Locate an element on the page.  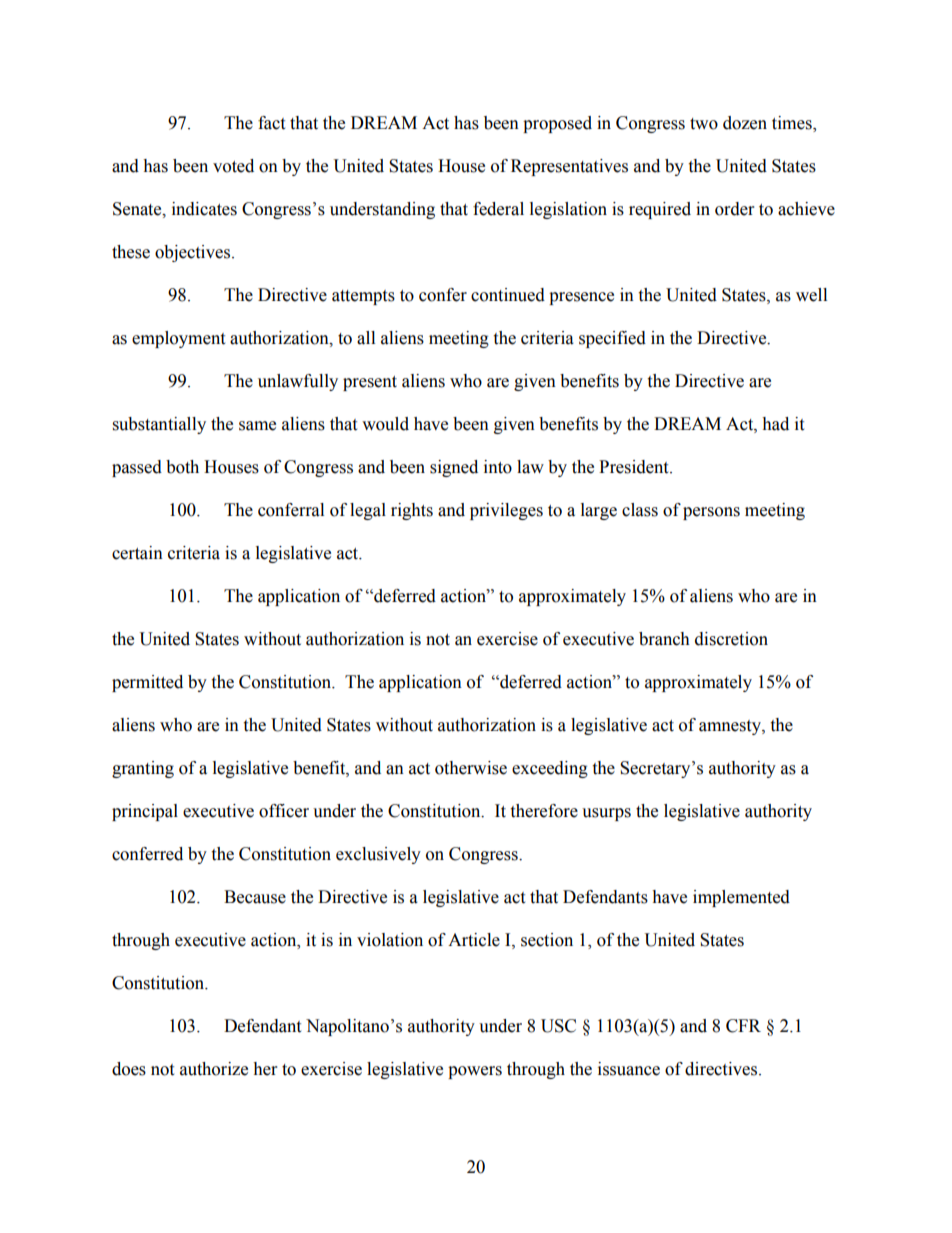
CFR is located at coordinates (743, 1026).
